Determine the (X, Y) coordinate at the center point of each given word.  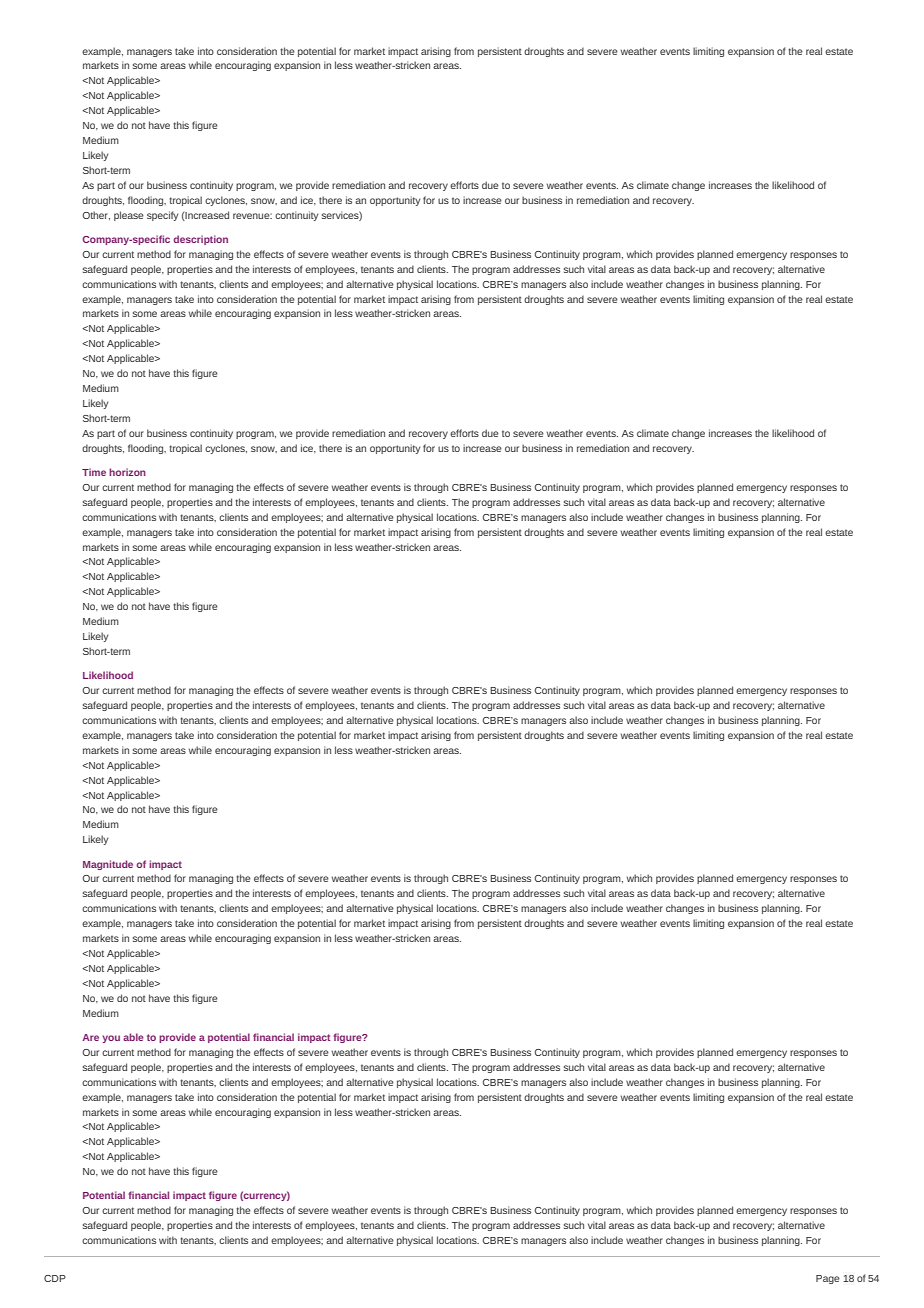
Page (828, 1279)
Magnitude (108, 865)
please (129, 216)
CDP (55, 1278)
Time (94, 472)
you (111, 1039)
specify (162, 216)
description (200, 240)
